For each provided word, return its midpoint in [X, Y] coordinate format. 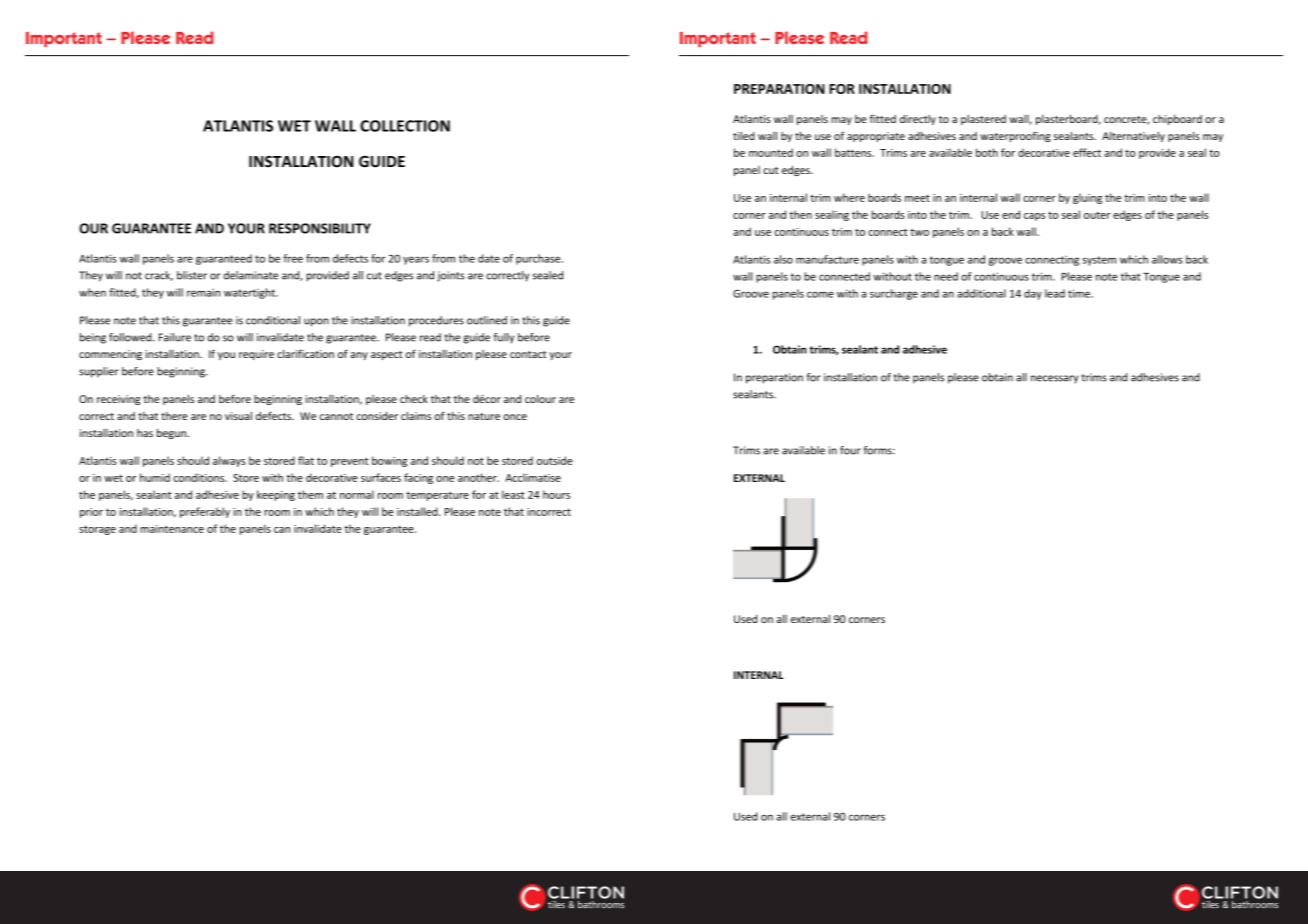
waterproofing [1015, 136]
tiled [744, 136]
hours [556, 494]
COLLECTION [405, 126]
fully [504, 338]
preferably [205, 512]
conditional [273, 320]
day [1033, 294]
